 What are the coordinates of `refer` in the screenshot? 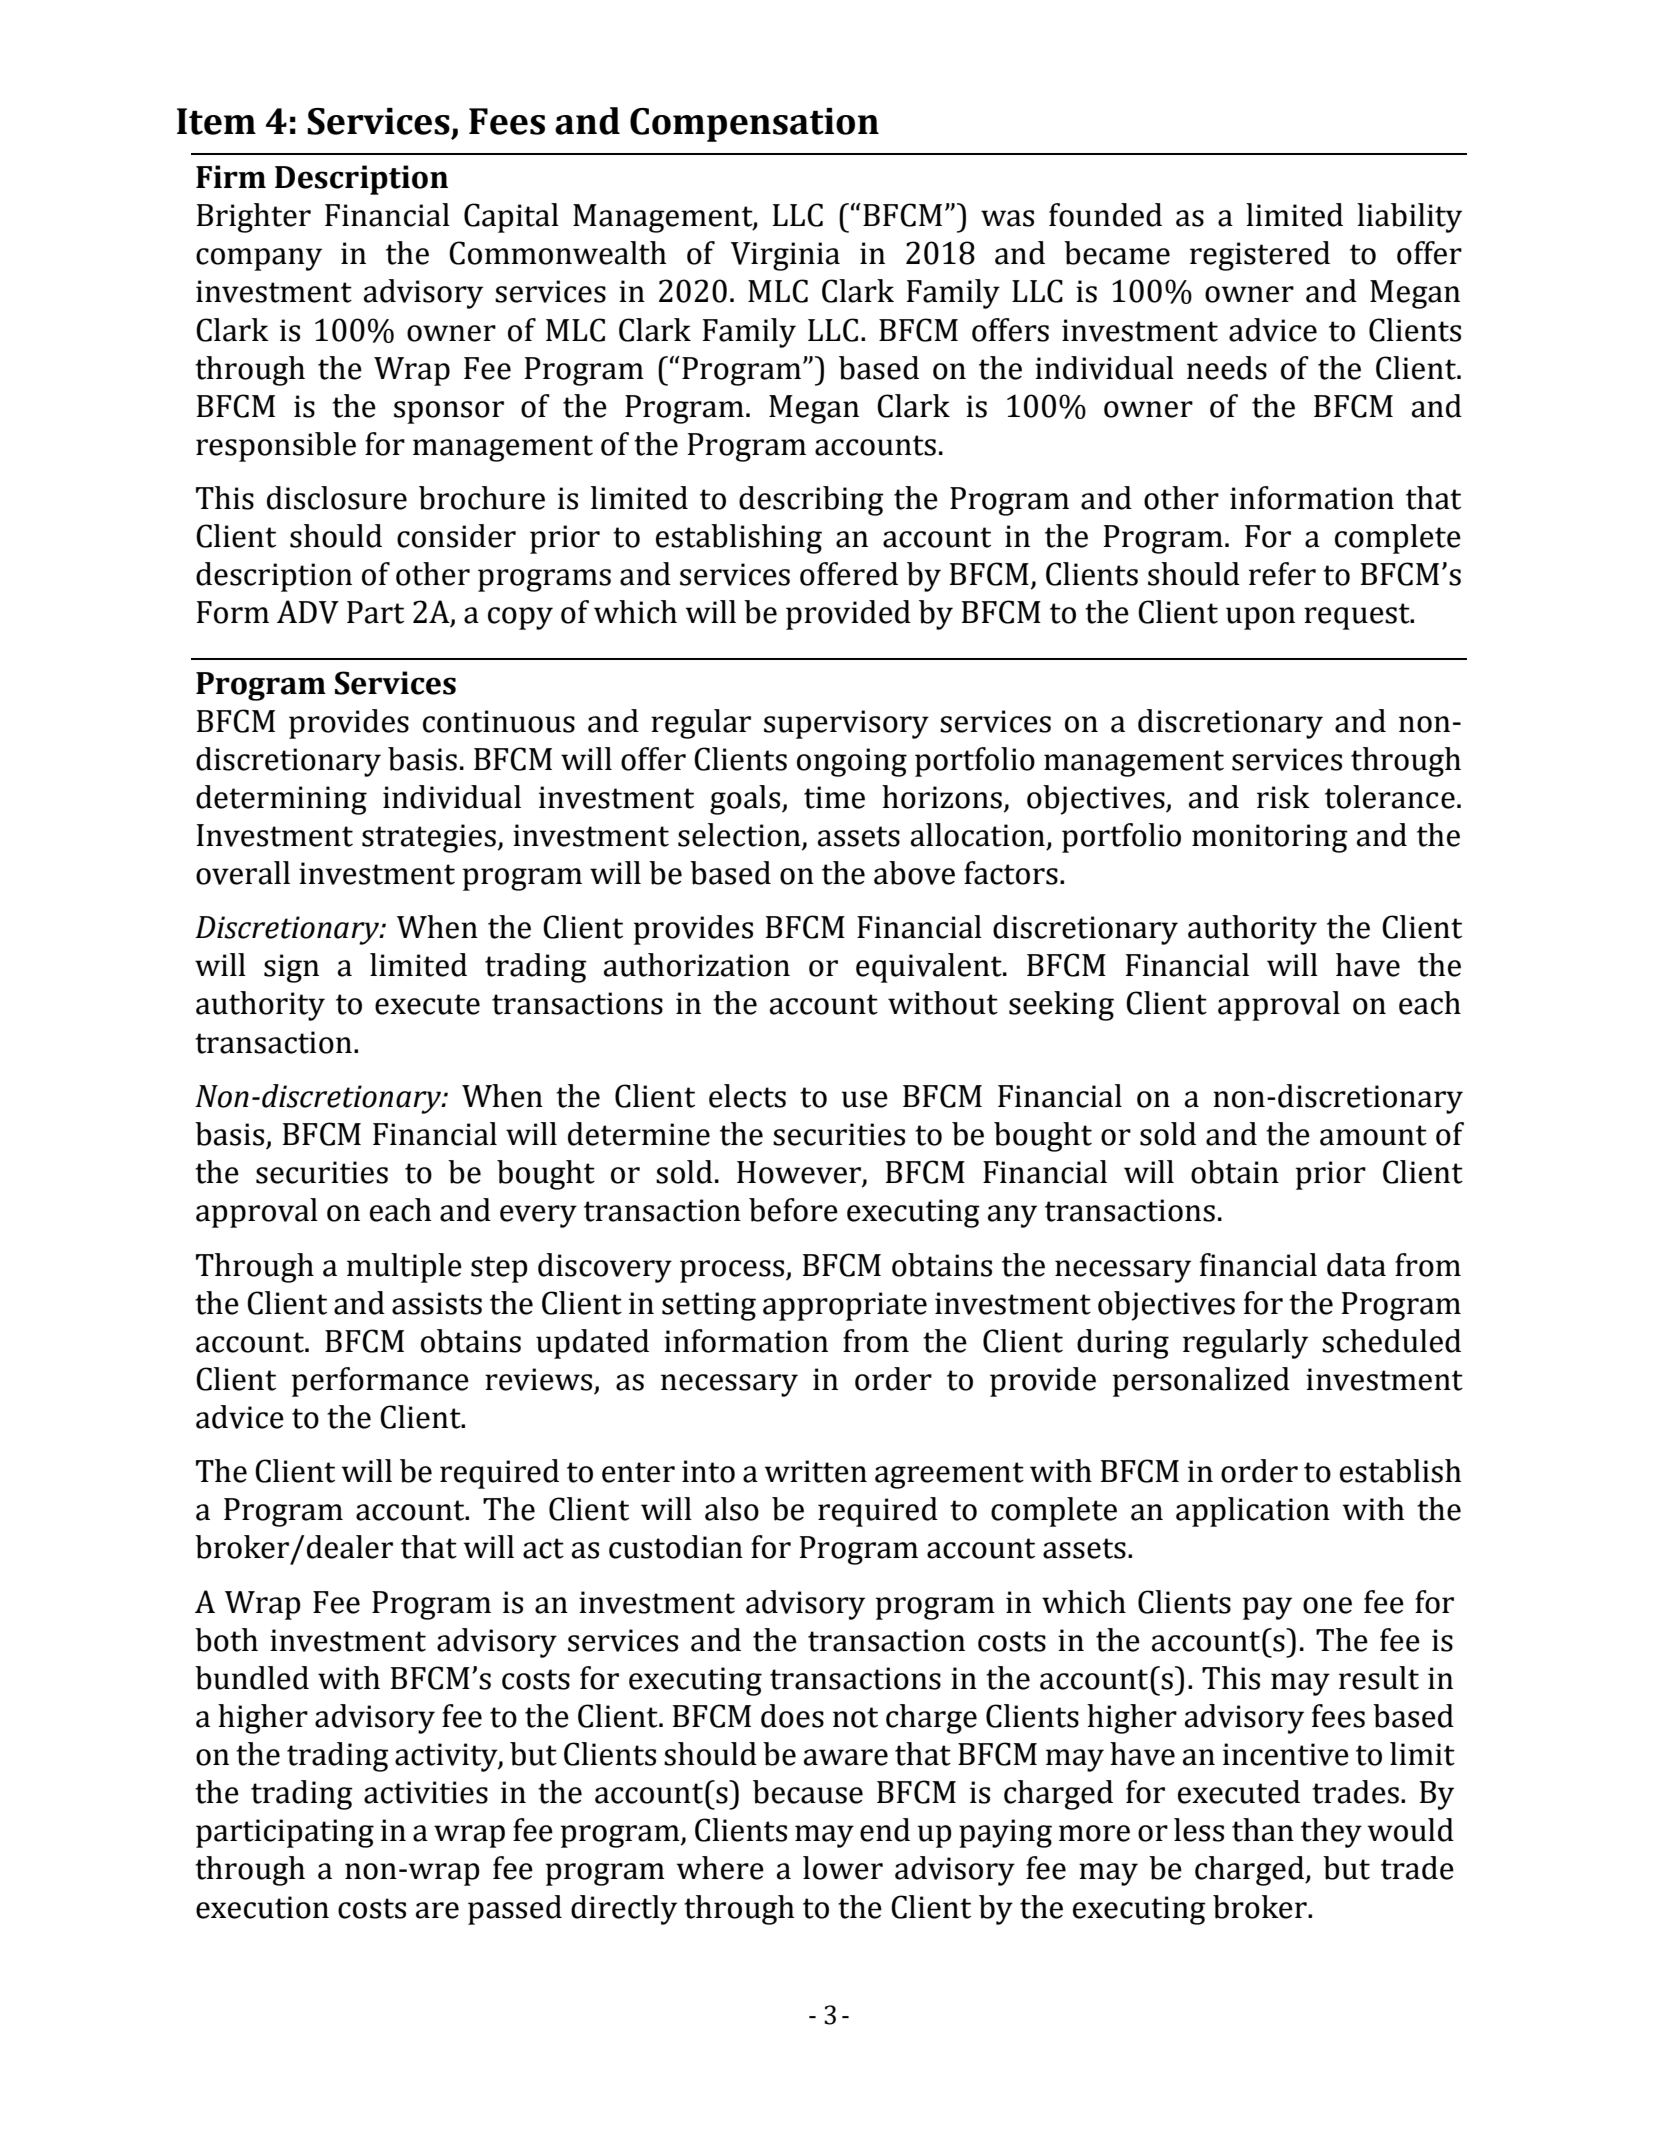 It's located at (1282, 574).
